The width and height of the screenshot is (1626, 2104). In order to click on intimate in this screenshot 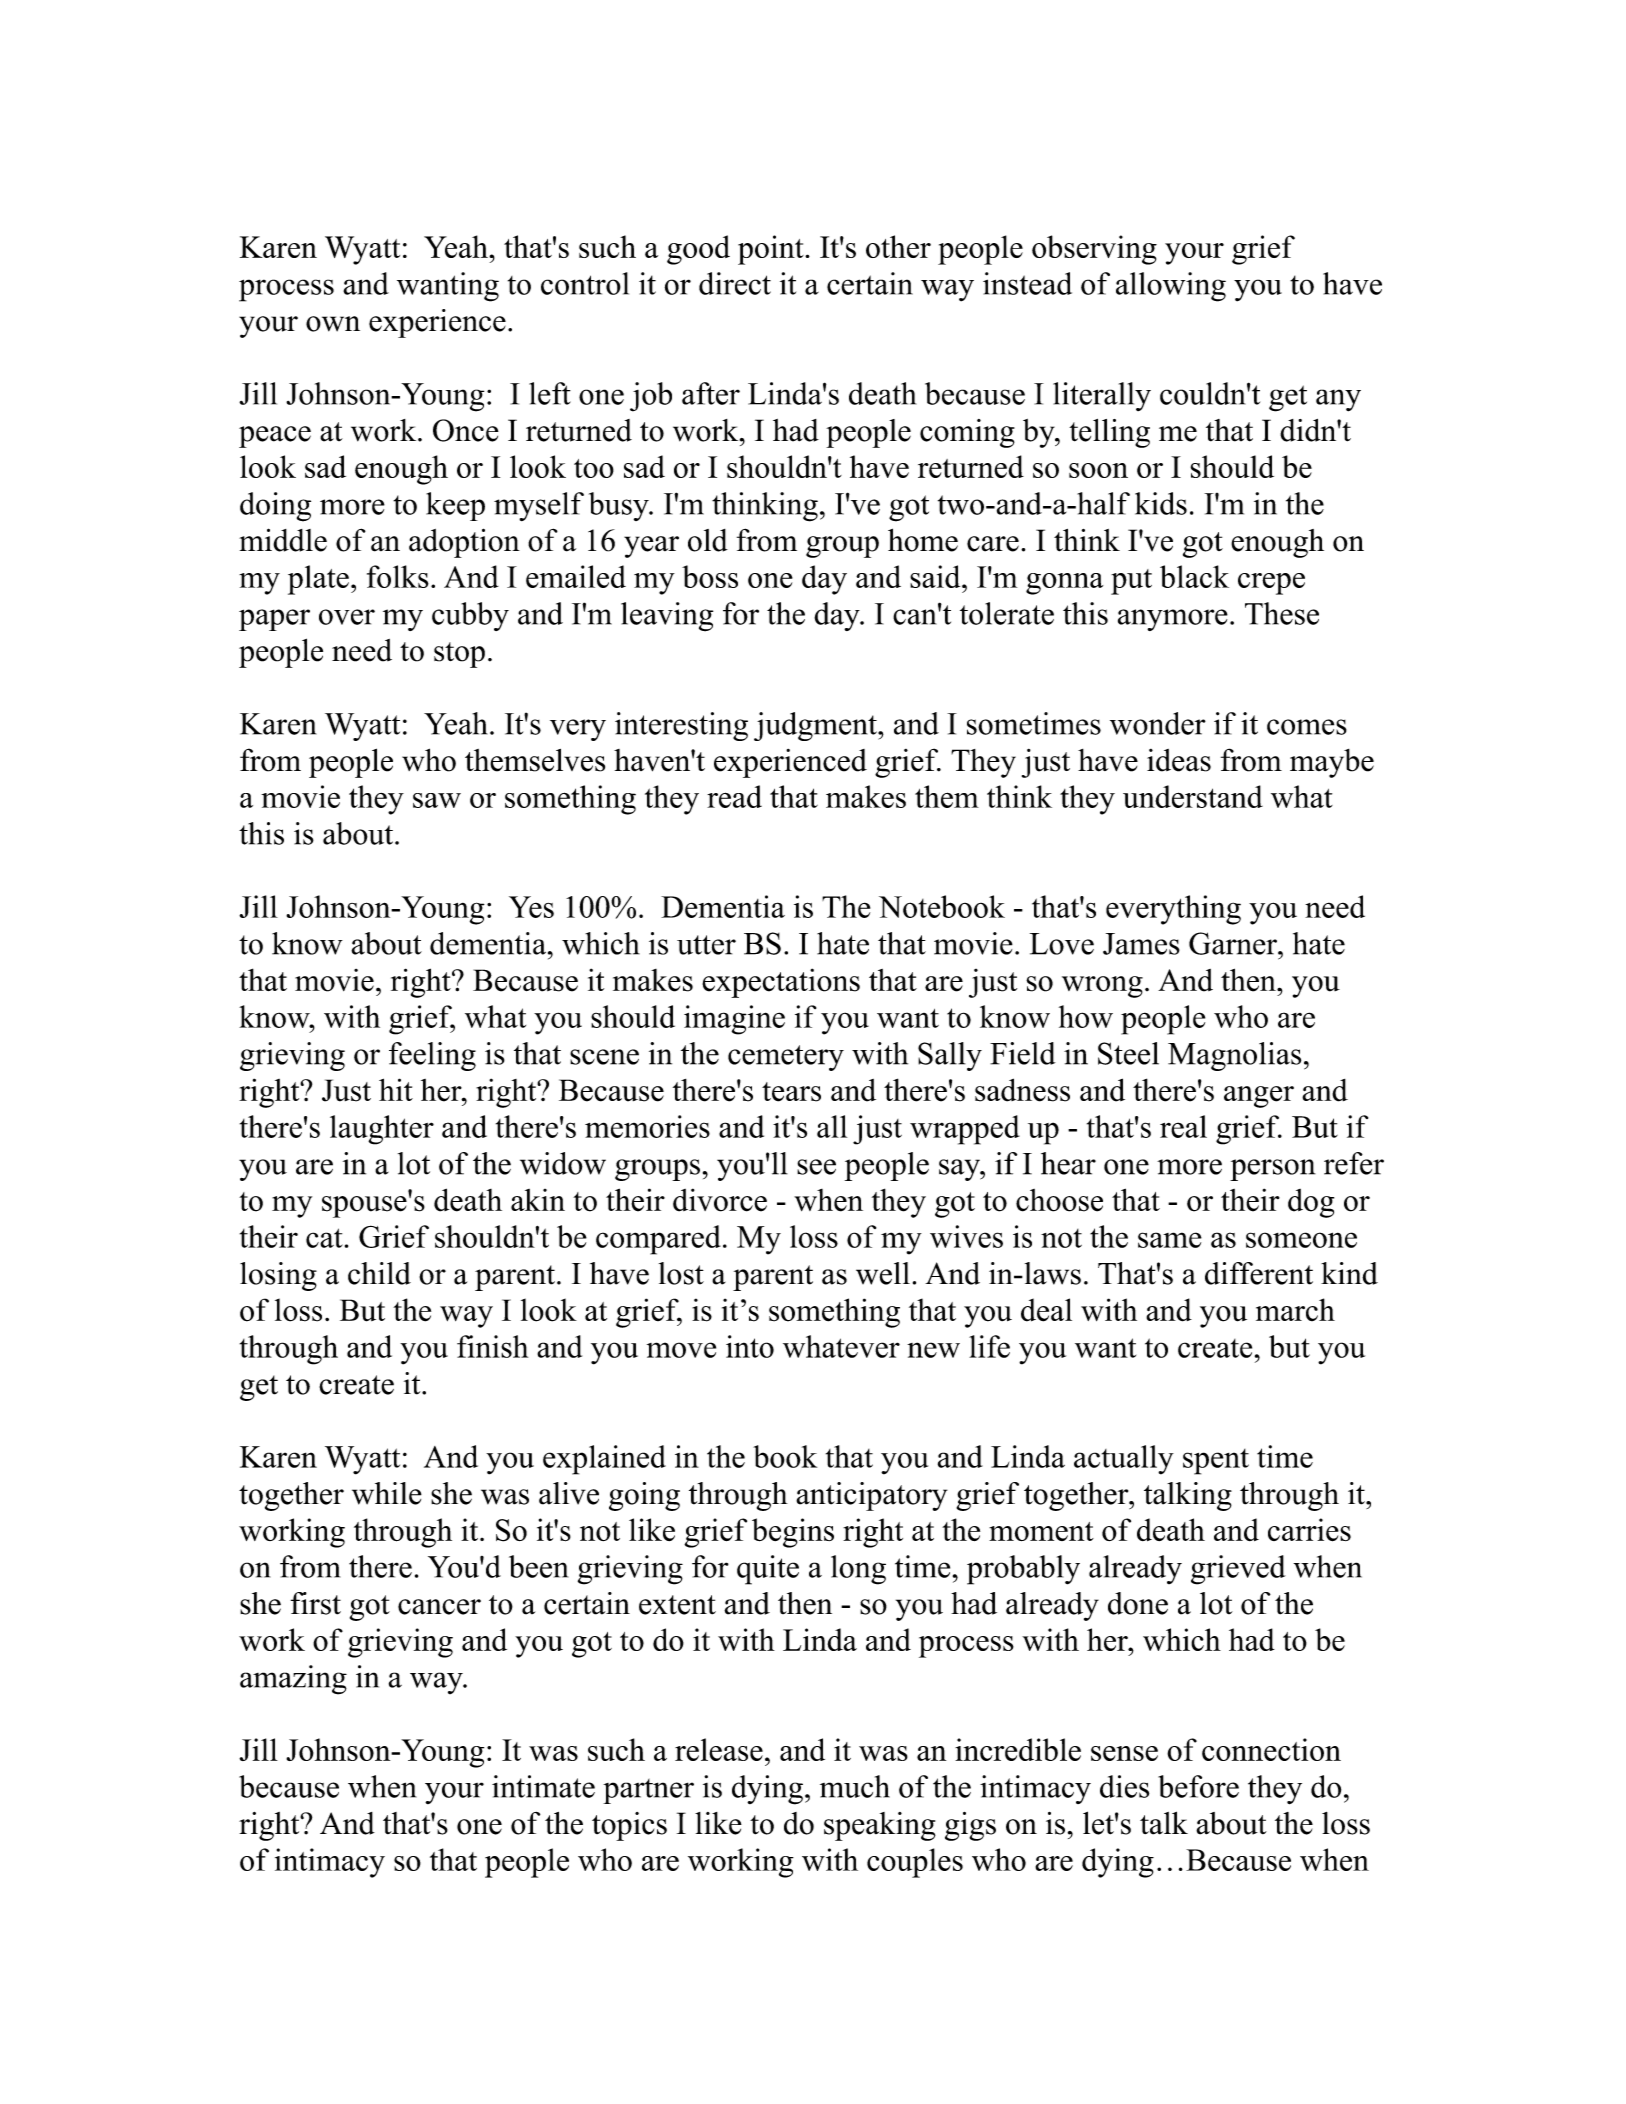, I will do `click(543, 1786)`.
